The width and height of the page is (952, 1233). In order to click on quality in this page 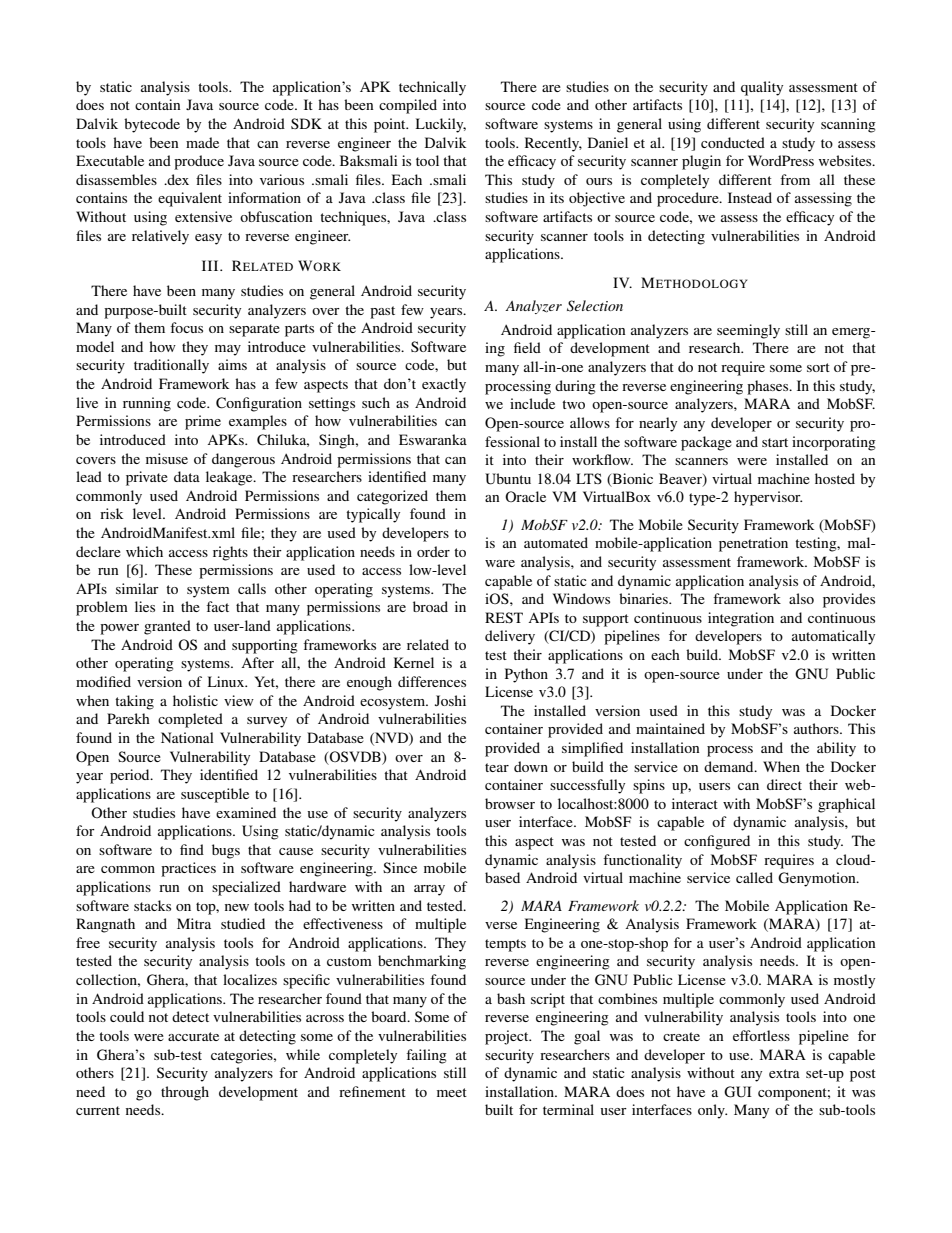, I will do `click(762, 88)`.
